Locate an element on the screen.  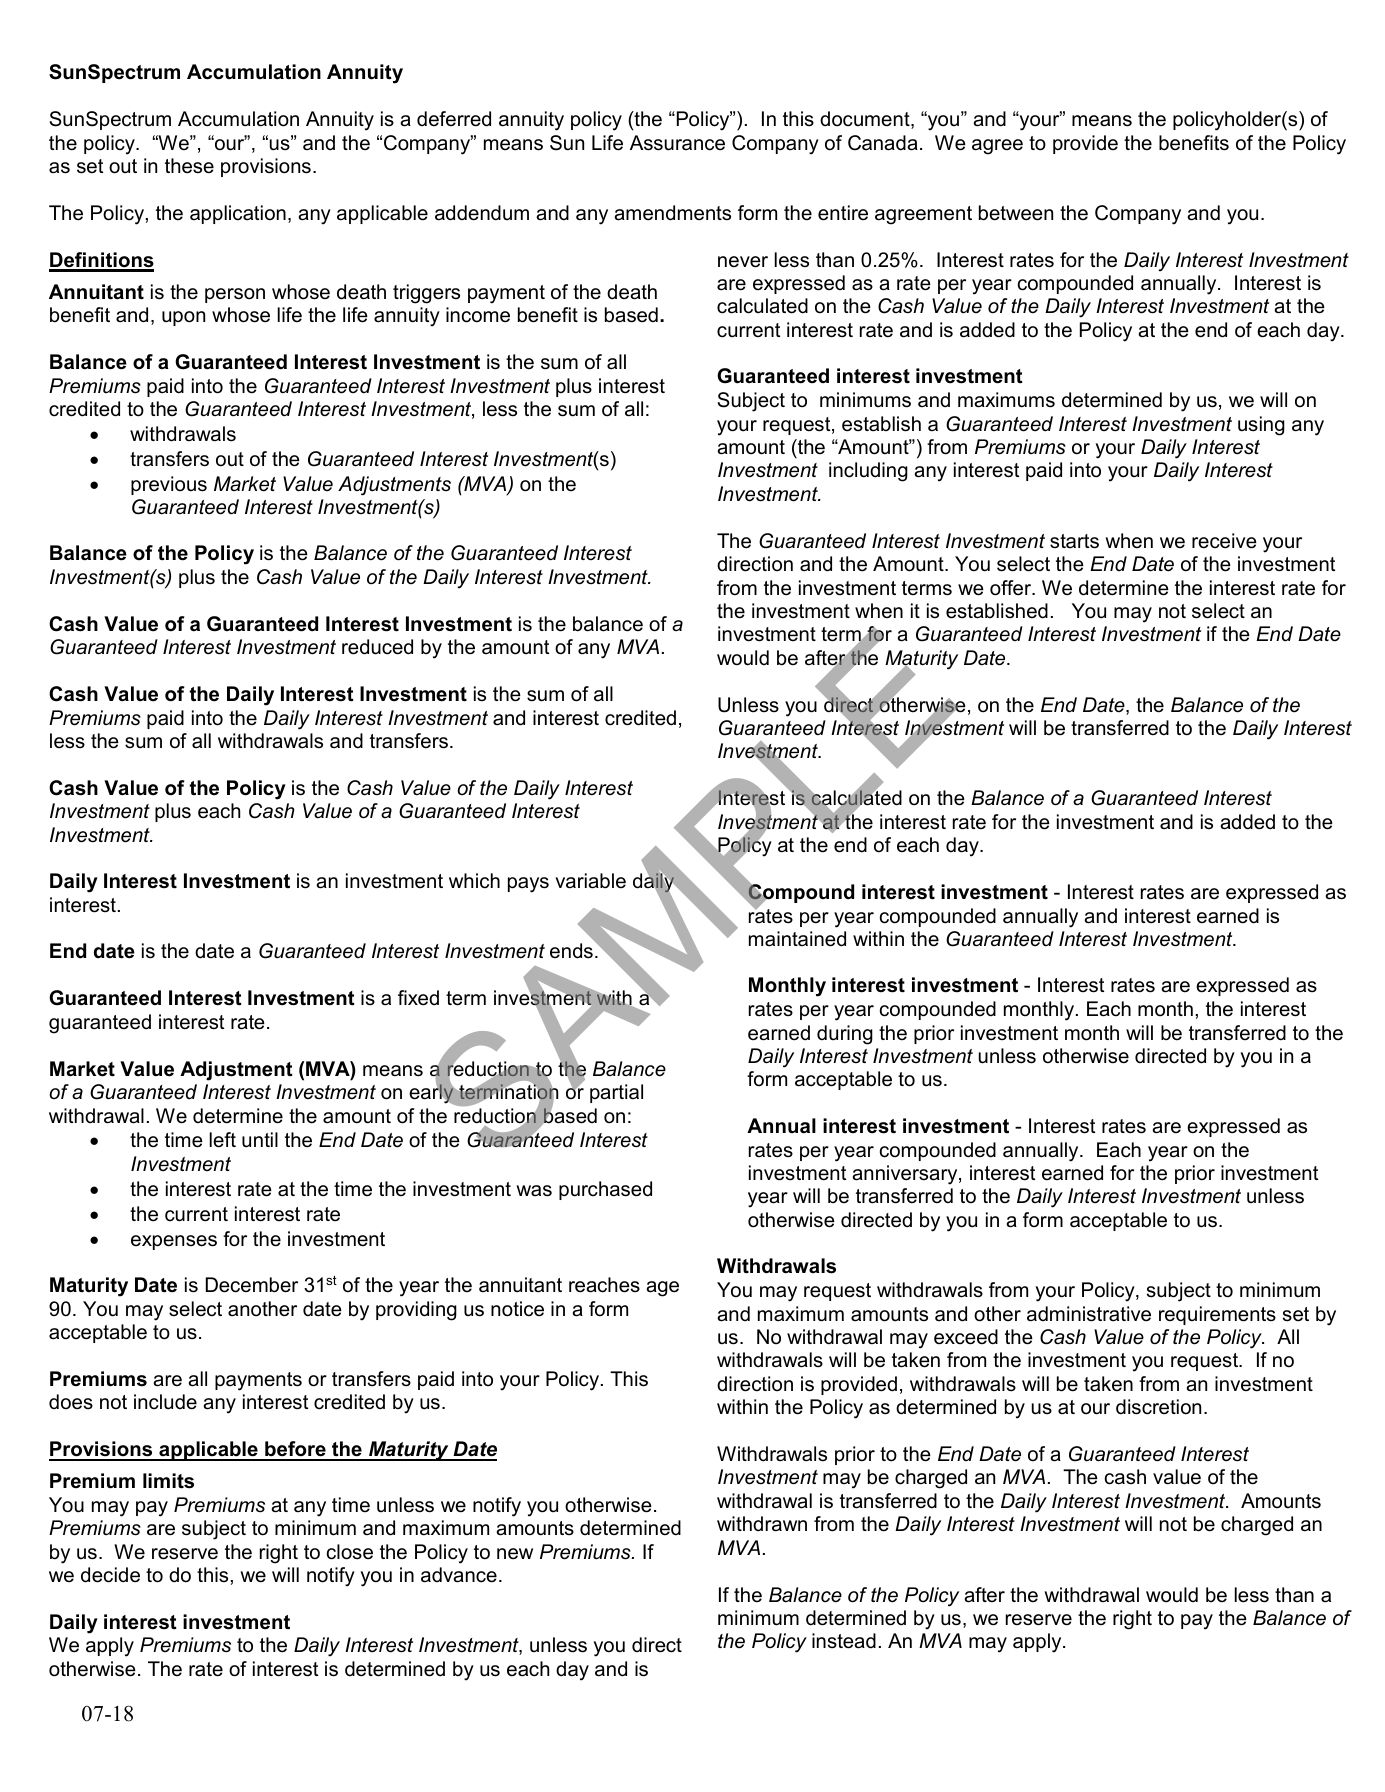
including is located at coordinates (868, 472).
